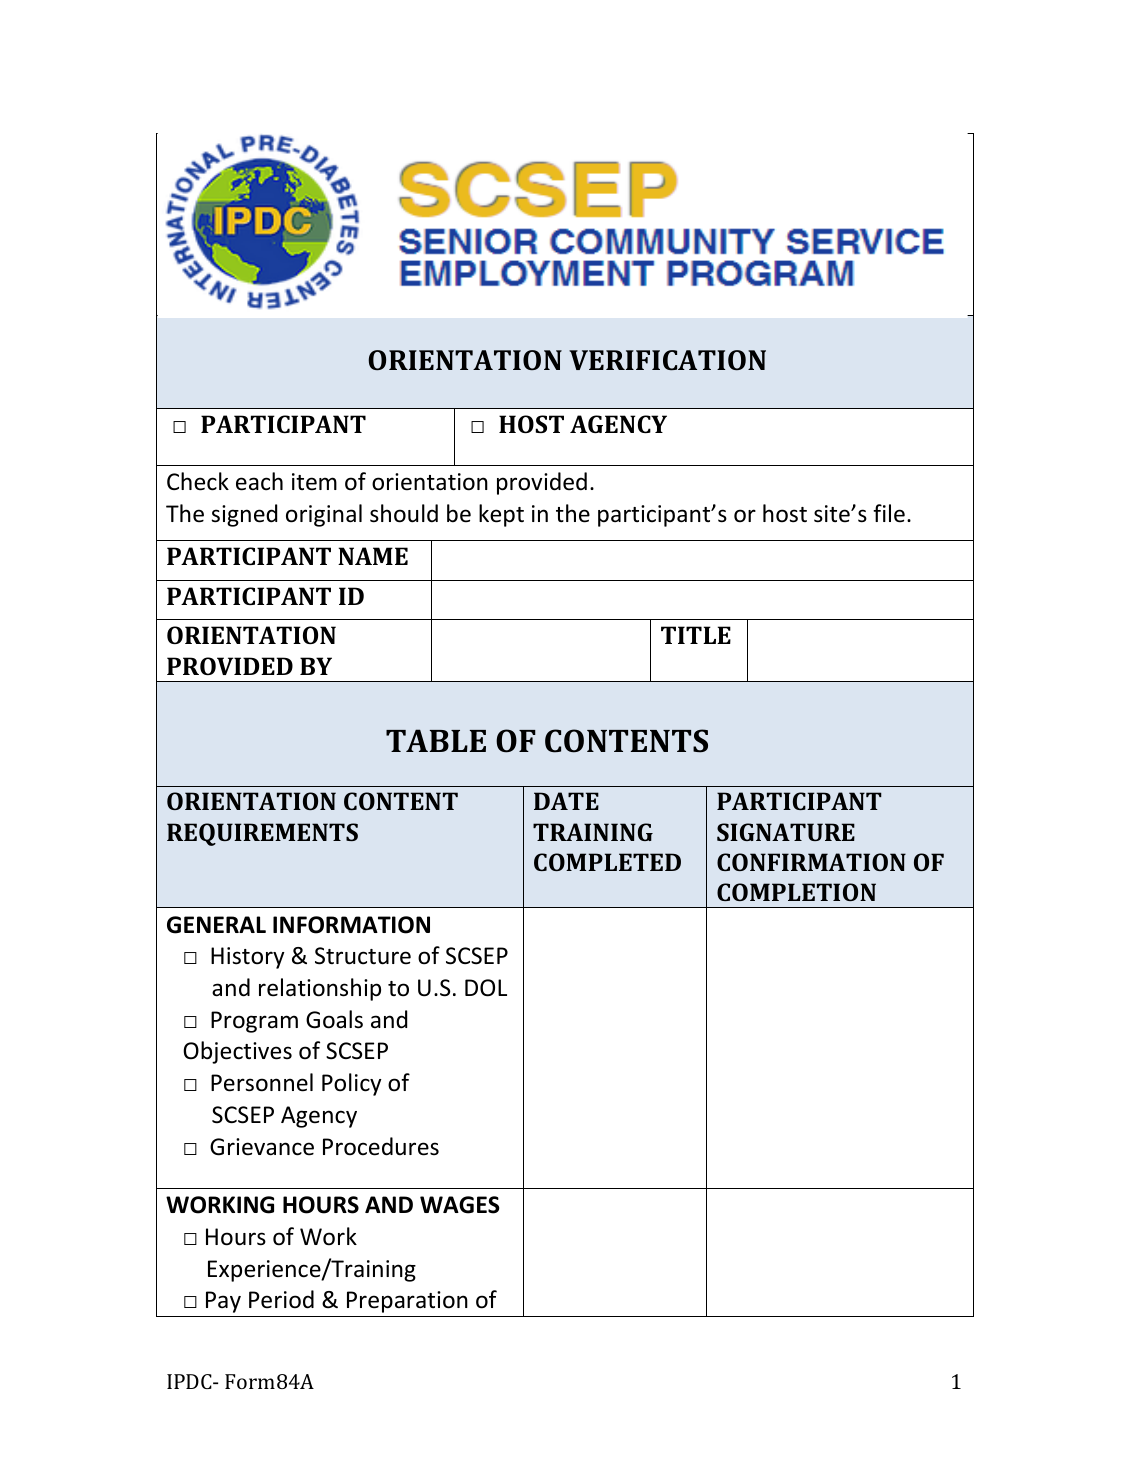  I want to click on REQUIREMENTS, so click(262, 834).
